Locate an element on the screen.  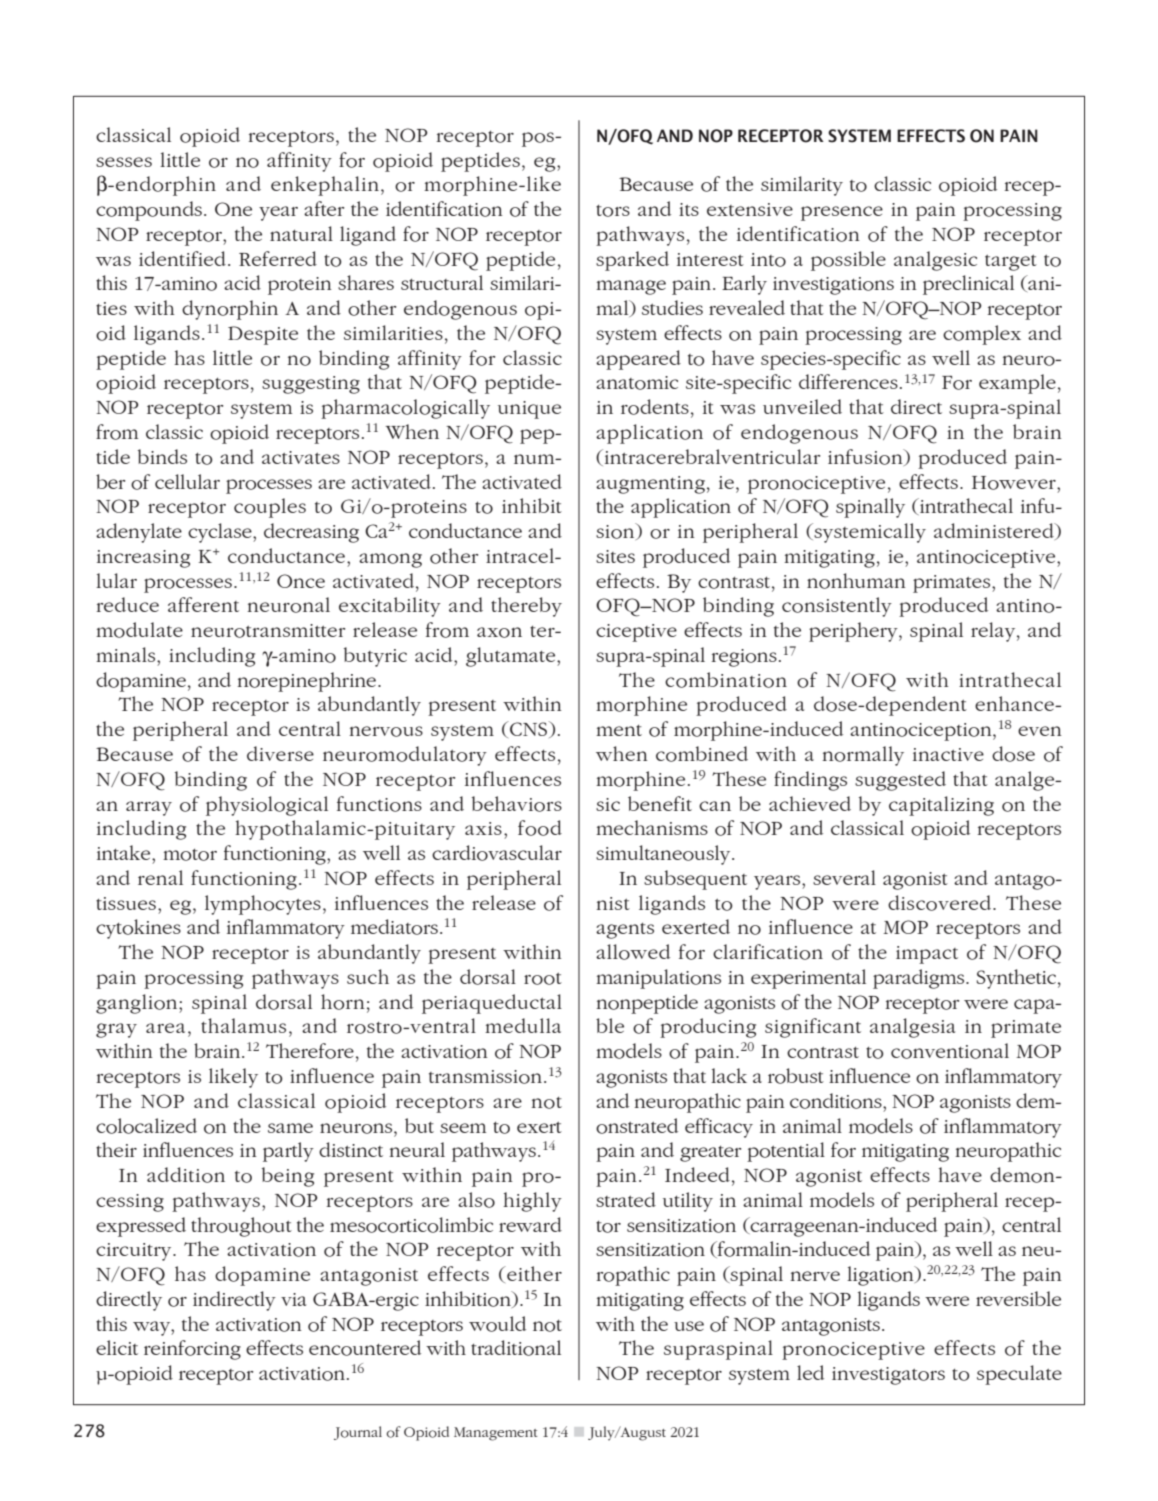
conditions is located at coordinates (837, 1101).
